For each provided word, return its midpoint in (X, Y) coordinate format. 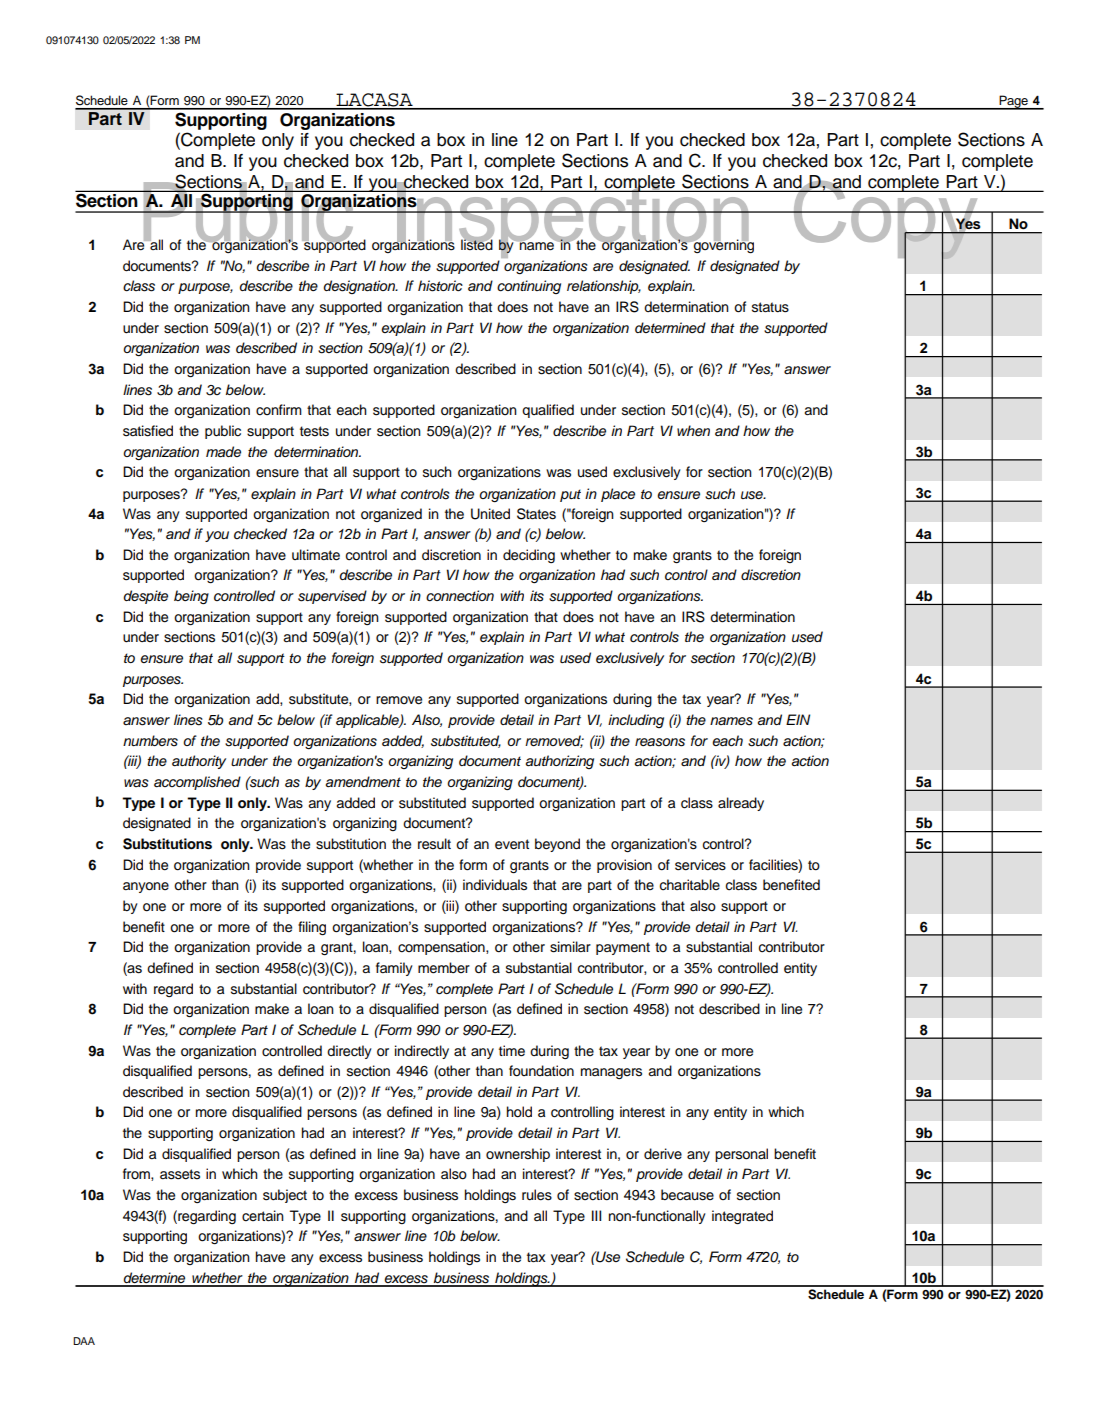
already (741, 804)
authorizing (560, 762)
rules (537, 1195)
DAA (84, 1341)
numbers (150, 741)
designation (360, 287)
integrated (742, 1217)
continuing (529, 287)
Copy (885, 219)
